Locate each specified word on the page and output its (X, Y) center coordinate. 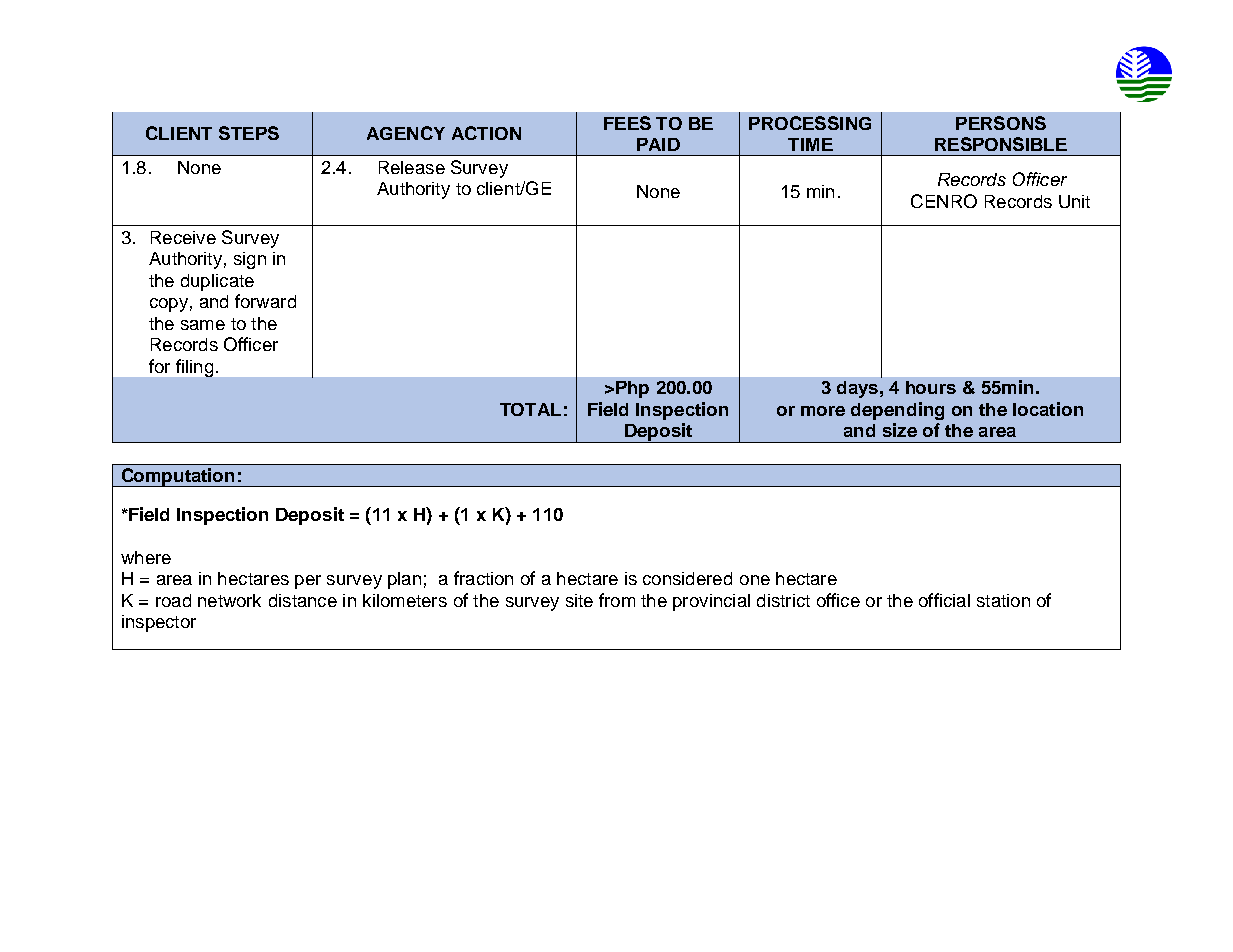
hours (931, 387)
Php (632, 389)
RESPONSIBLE (1001, 144)
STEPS (249, 133)
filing (194, 368)
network (229, 600)
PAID (658, 144)
